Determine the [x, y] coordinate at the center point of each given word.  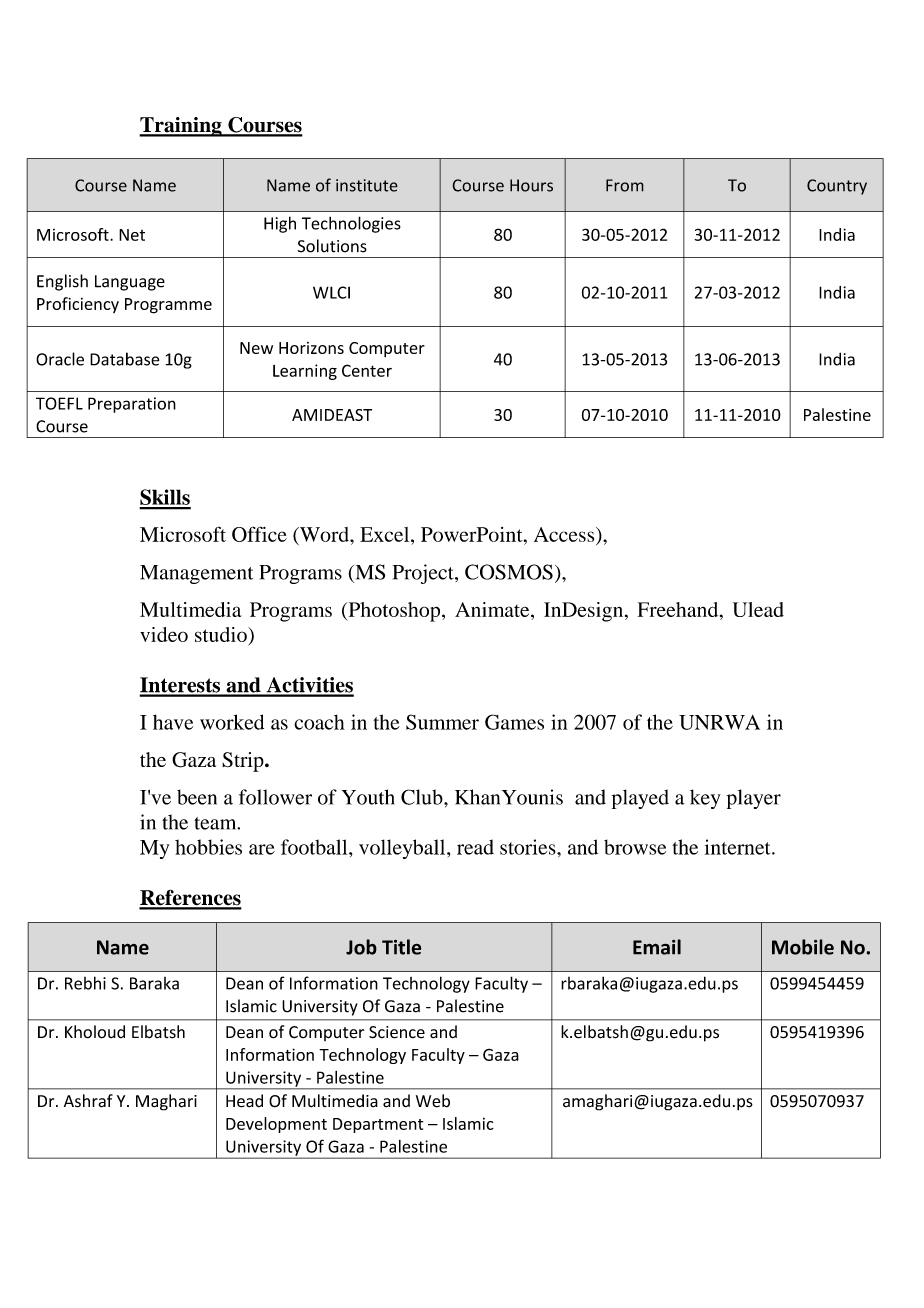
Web [433, 1101]
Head [244, 1101]
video [164, 634]
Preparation [132, 405]
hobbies [208, 847]
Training [181, 127]
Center [367, 370]
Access [565, 534]
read [475, 847]
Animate [493, 609]
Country [837, 187]
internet [739, 847]
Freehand [679, 609]
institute [367, 185]
